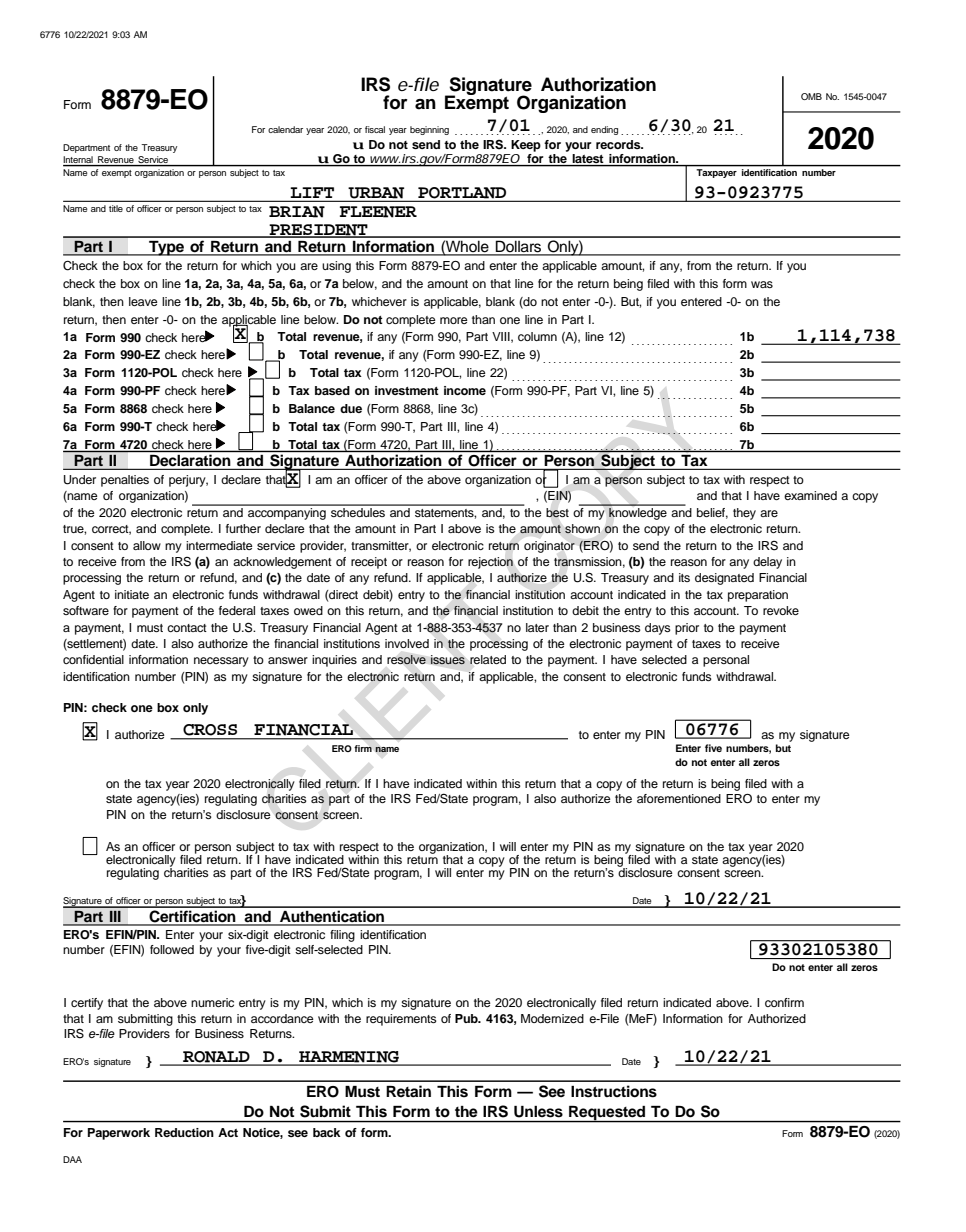  What do you see at coordinates (717, 173) in the image?
I see `Taxpayer` at bounding box center [717, 173].
